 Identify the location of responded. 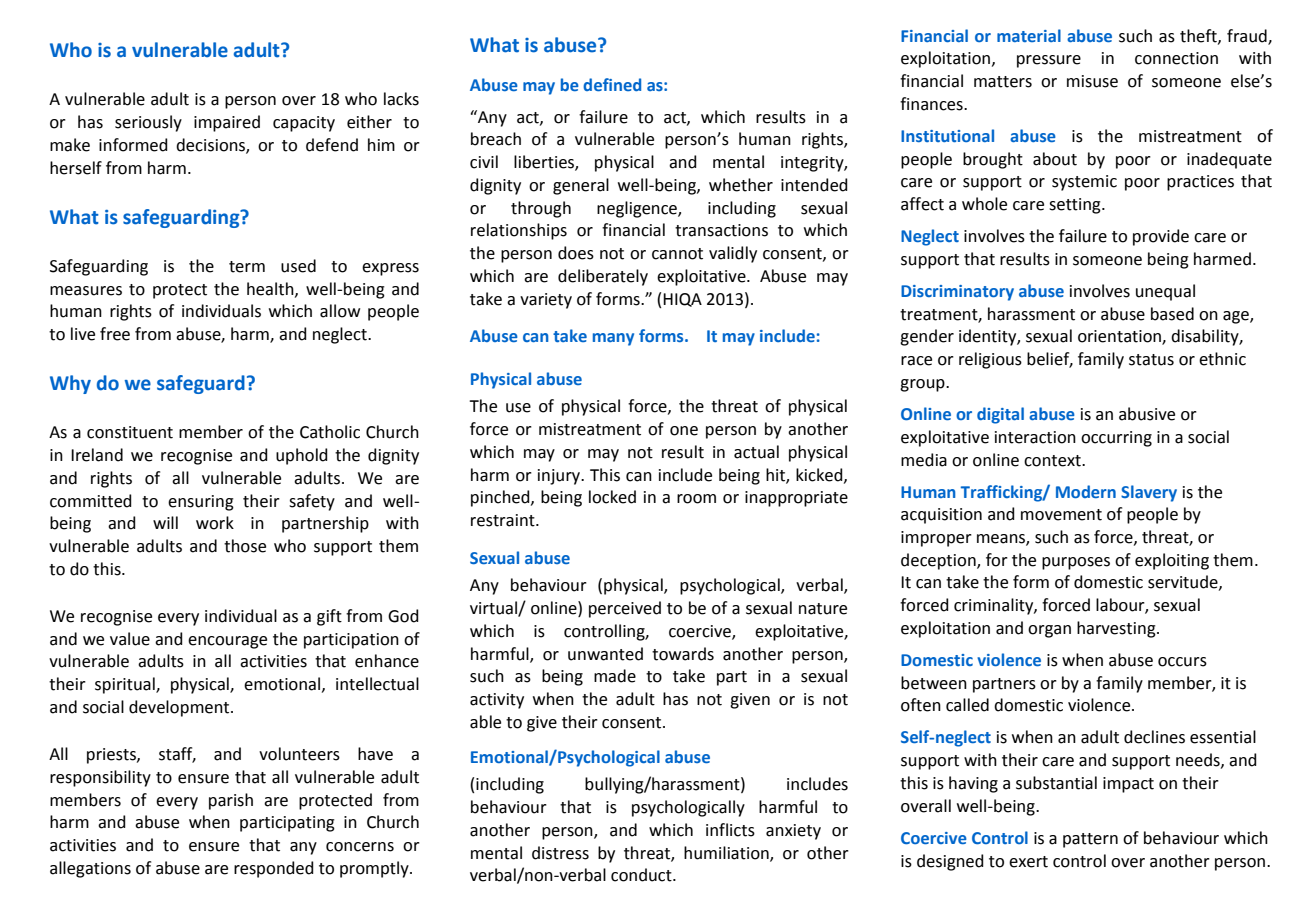
(274, 869).
